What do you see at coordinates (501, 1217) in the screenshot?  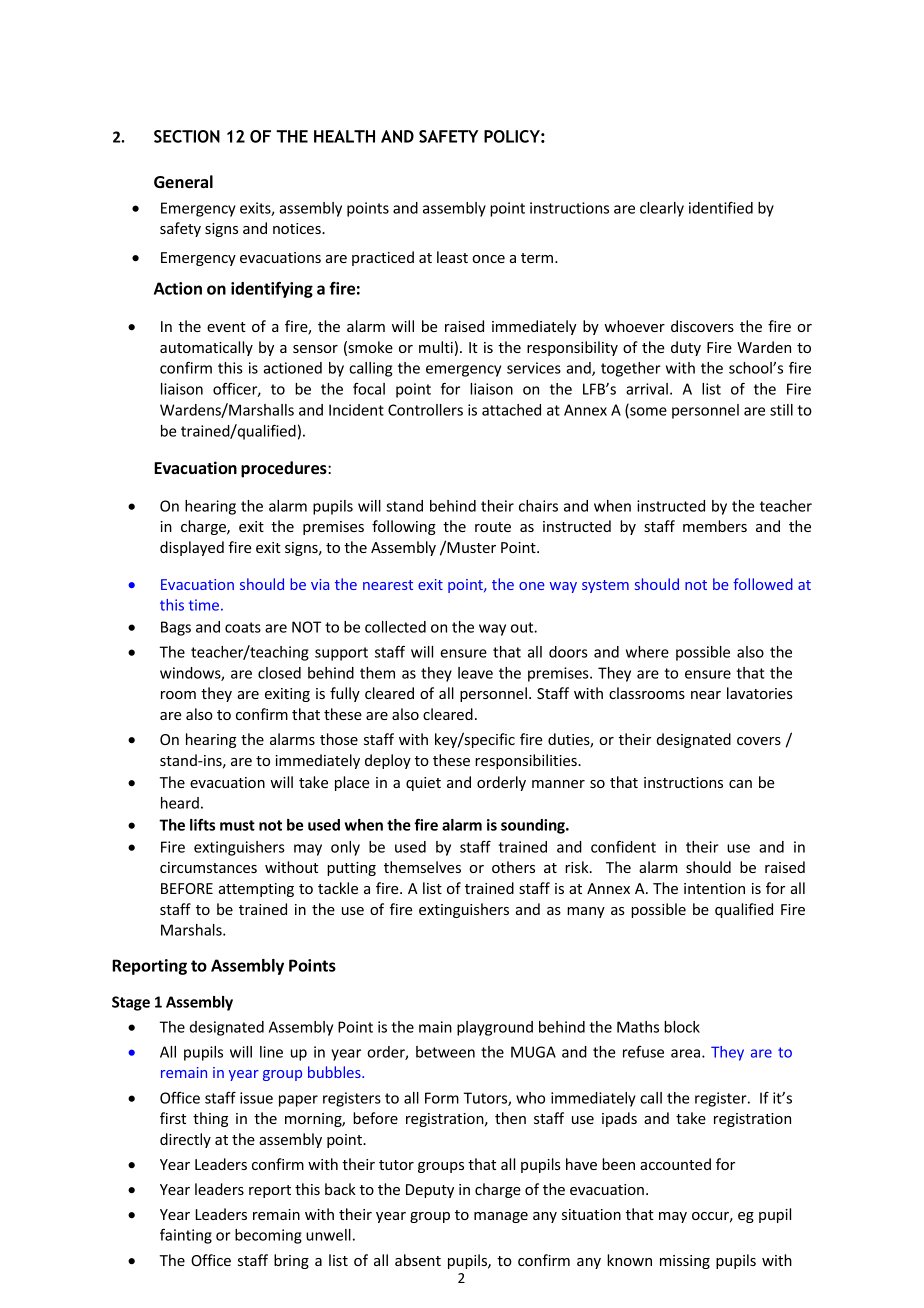 I see `manage` at bounding box center [501, 1217].
